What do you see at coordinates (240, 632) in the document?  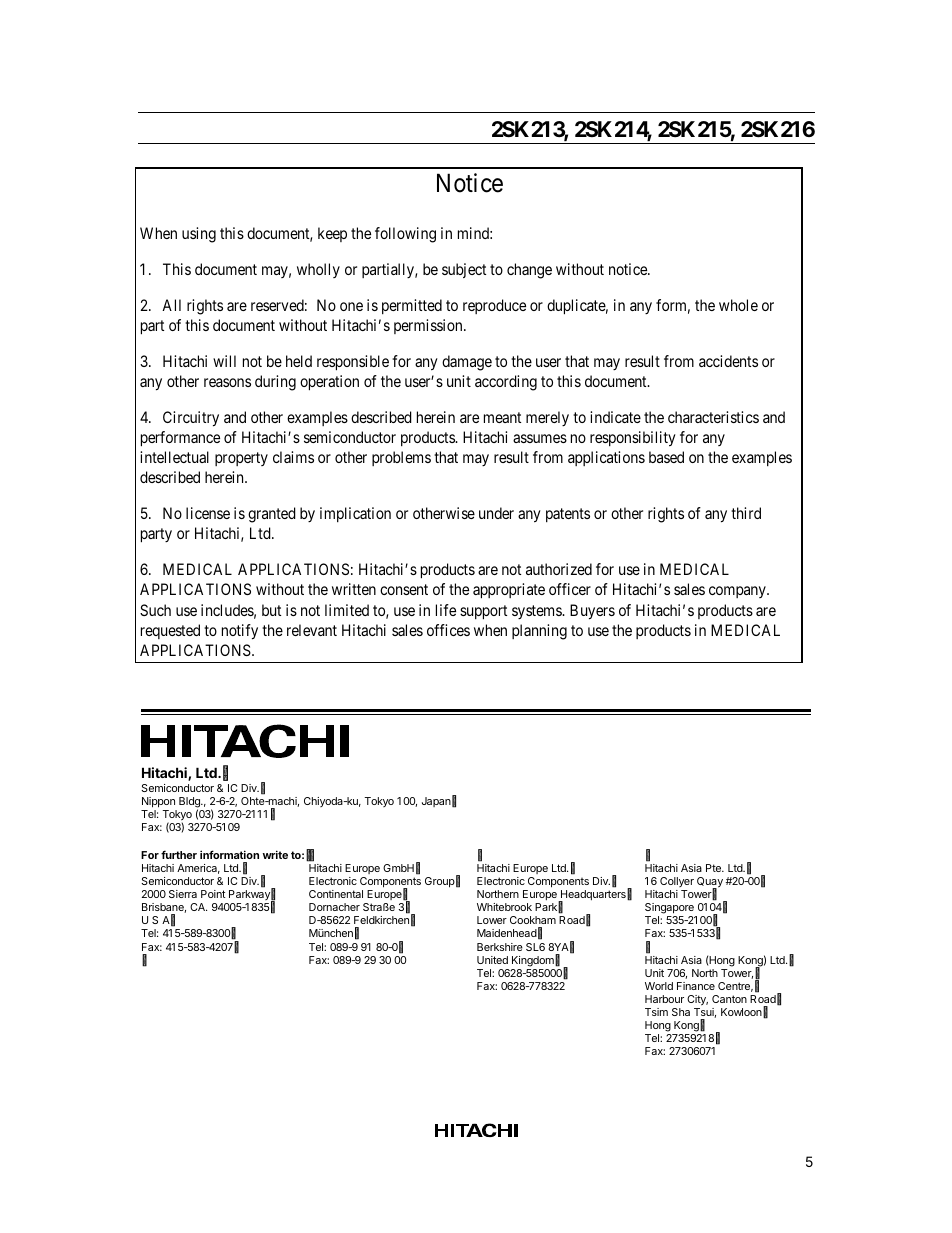 I see `notify` at bounding box center [240, 632].
